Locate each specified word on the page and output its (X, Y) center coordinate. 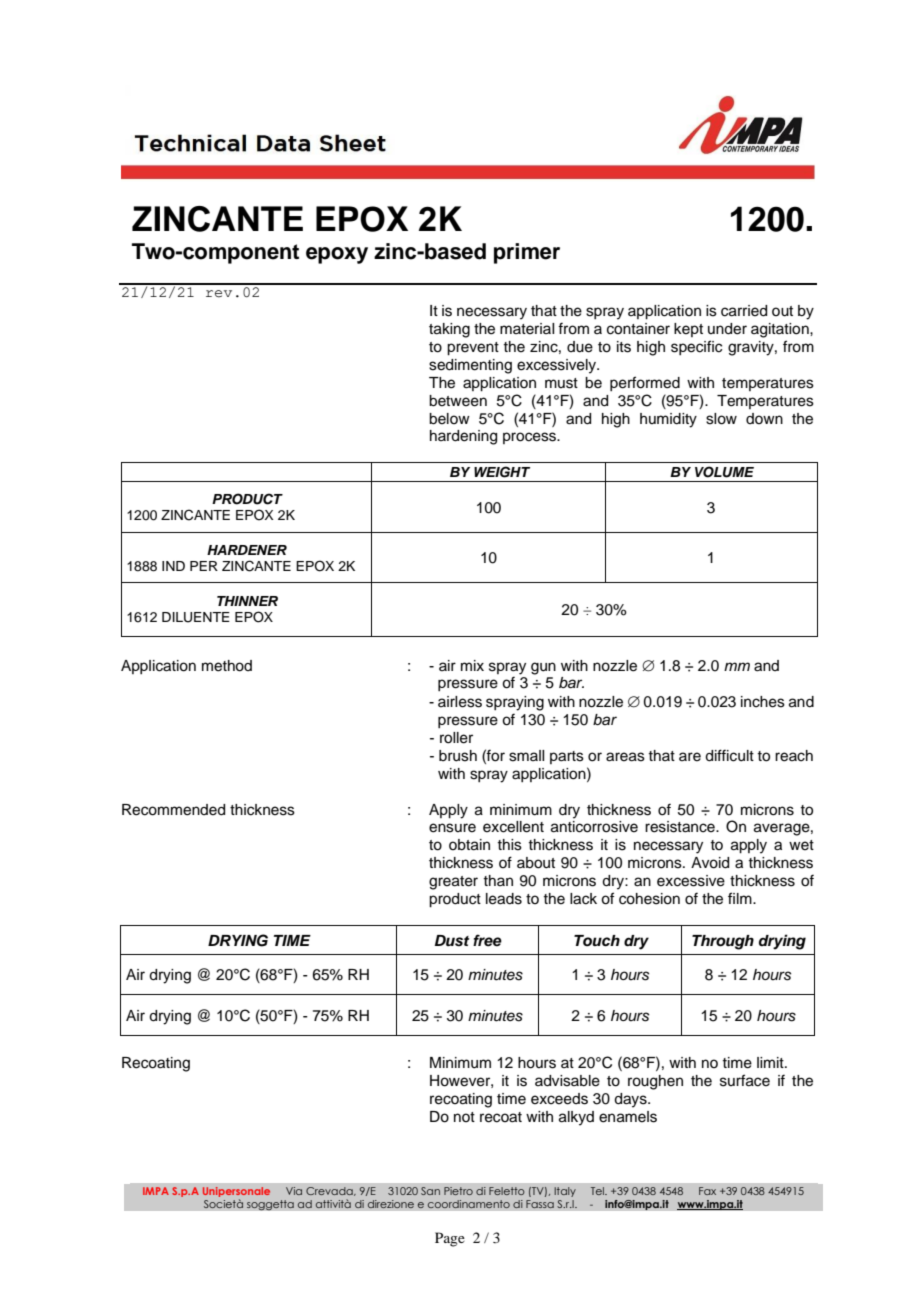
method (227, 666)
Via (294, 1191)
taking (449, 330)
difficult (729, 755)
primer (527, 253)
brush (458, 756)
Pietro (458, 1191)
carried (744, 311)
